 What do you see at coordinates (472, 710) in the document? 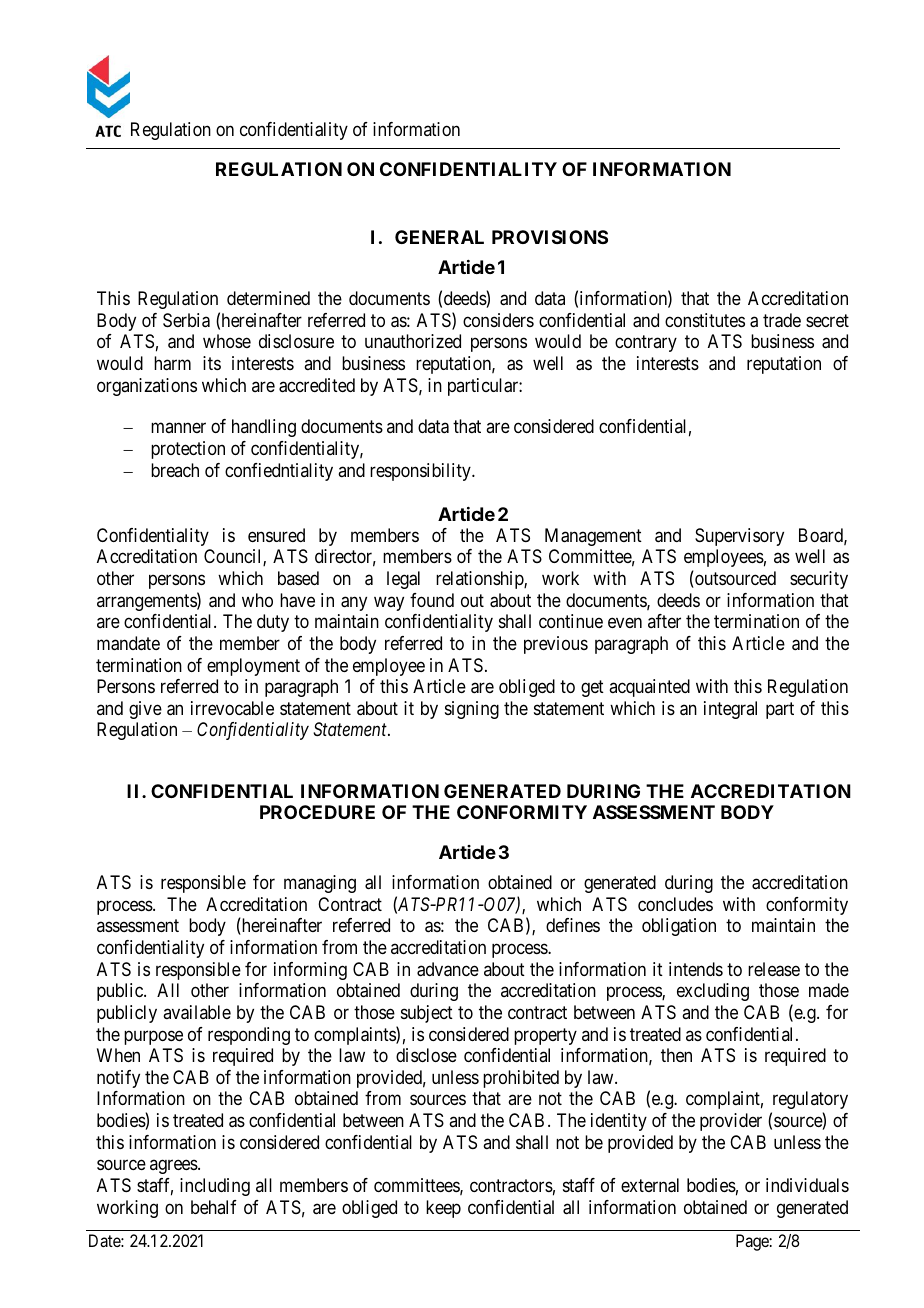
I see `signing` at bounding box center [472, 710].
